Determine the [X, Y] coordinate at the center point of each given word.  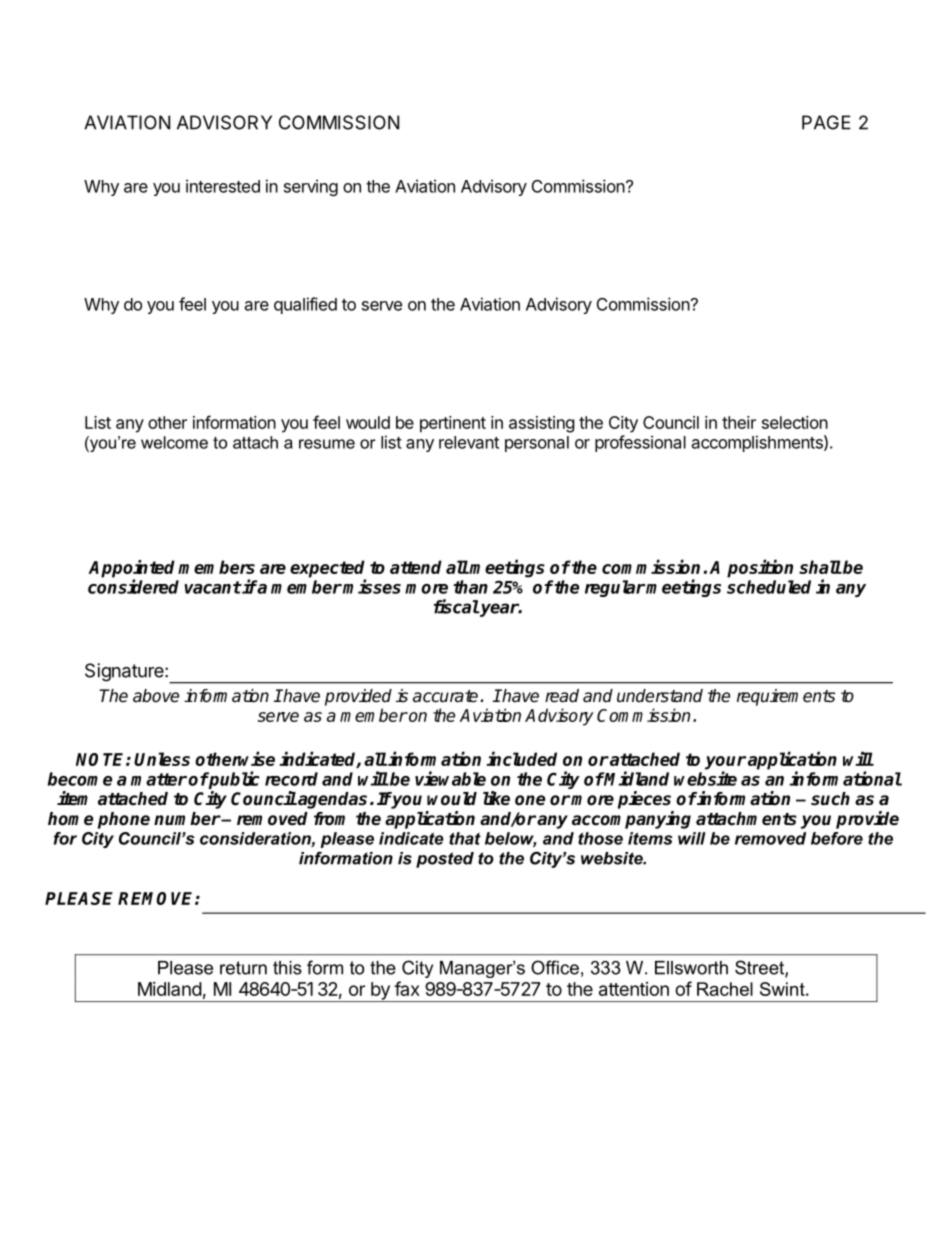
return [243, 968]
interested [223, 186]
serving [311, 187]
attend [416, 567]
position [760, 568]
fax [407, 988]
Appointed [131, 570]
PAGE [826, 122]
